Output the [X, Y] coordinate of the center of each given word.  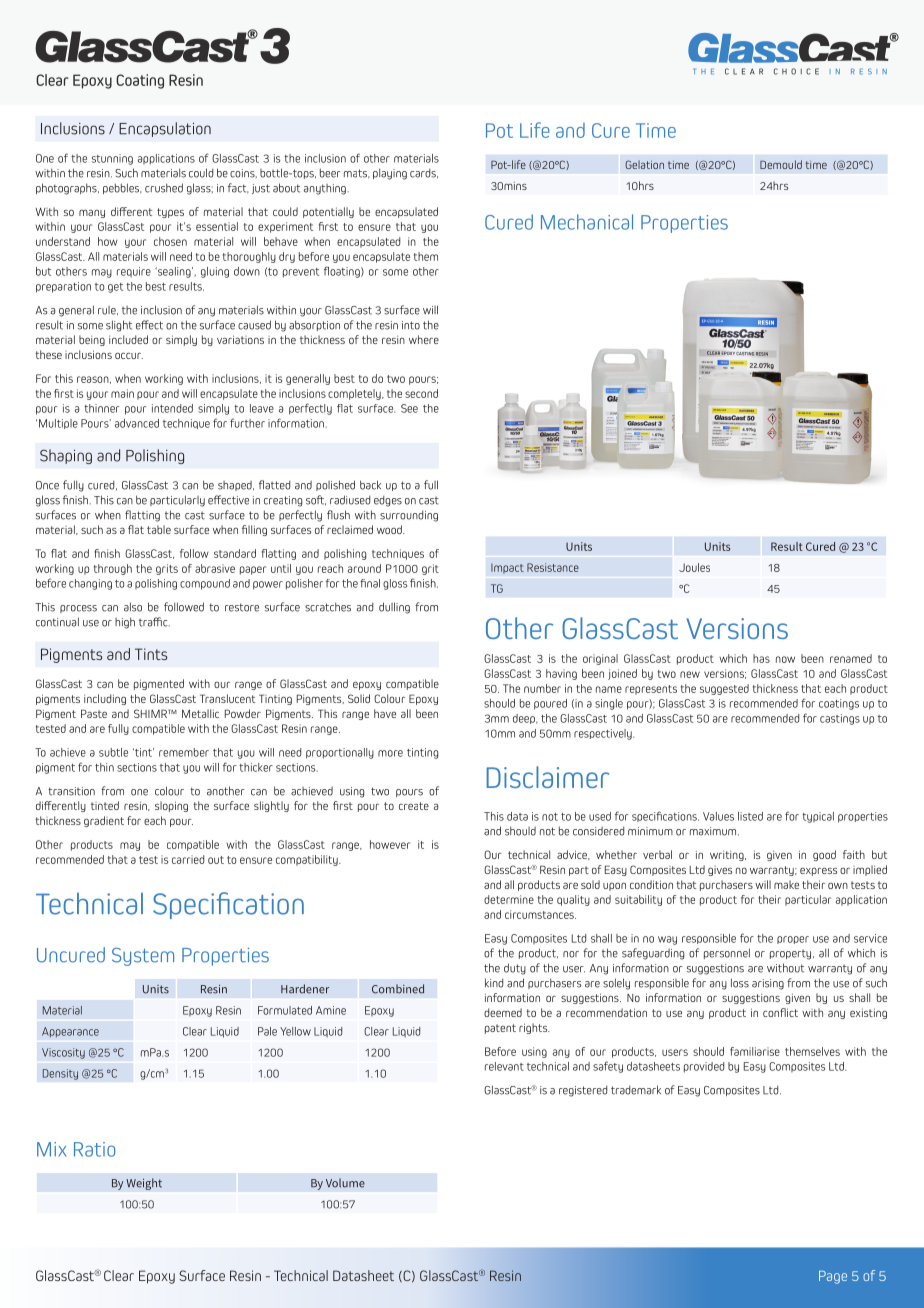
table [159, 529]
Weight [144, 1184]
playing [390, 174]
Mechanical [587, 222]
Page [833, 1277]
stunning [112, 159]
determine [509, 899]
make [786, 884]
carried [188, 859]
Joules [694, 567]
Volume [345, 1183]
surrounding [409, 516]
